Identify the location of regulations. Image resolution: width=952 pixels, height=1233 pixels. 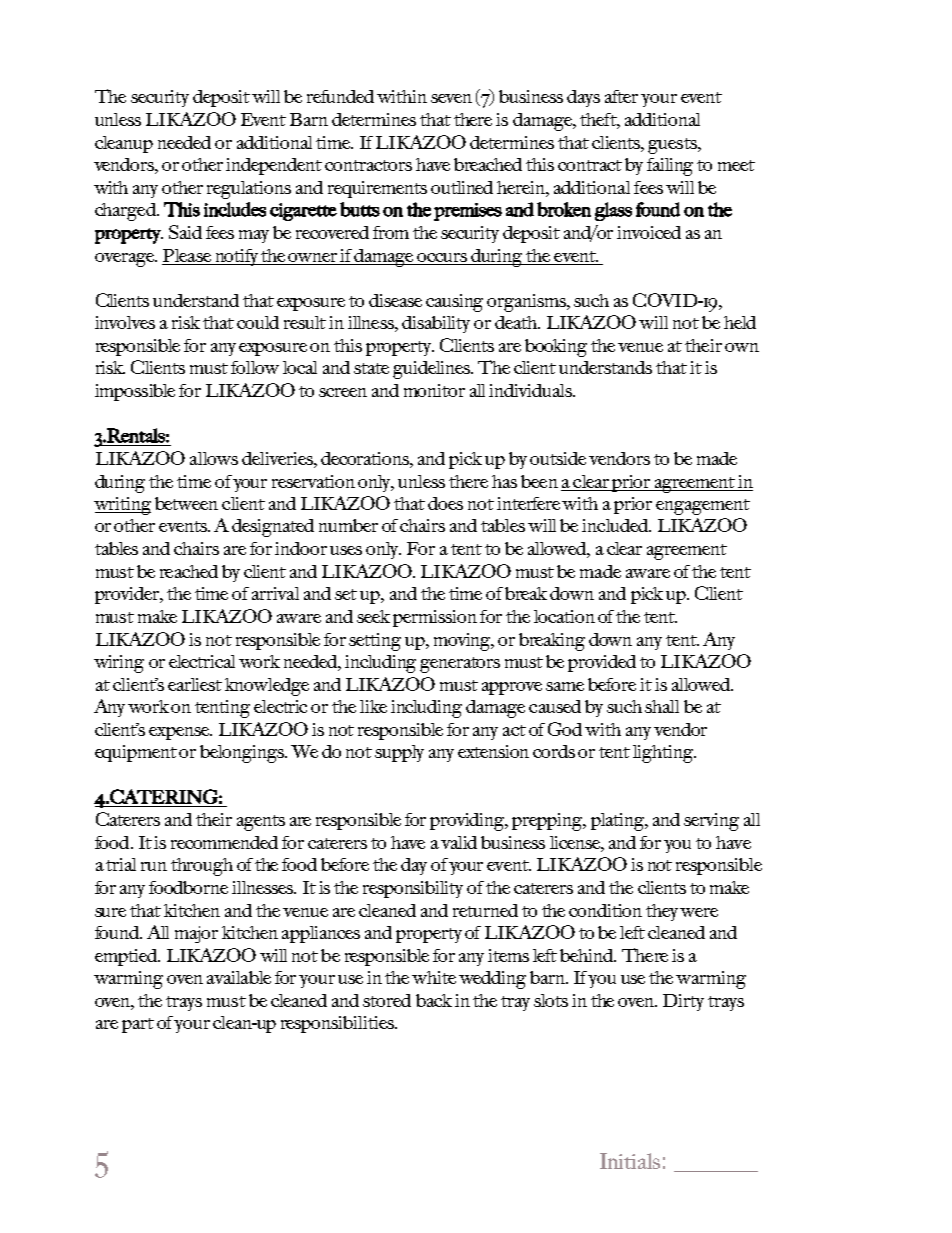
(249, 190).
